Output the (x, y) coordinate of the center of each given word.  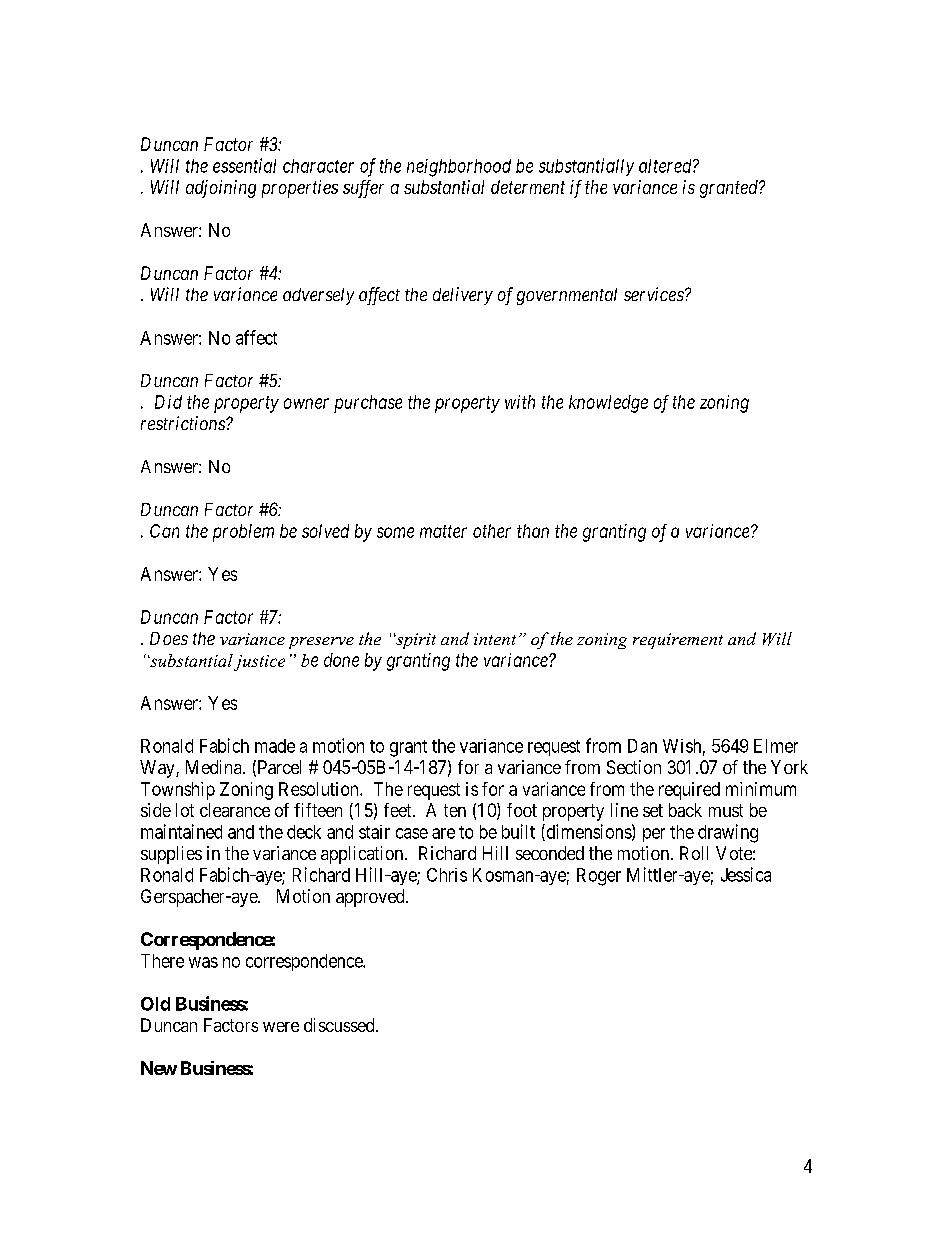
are (443, 833)
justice (259, 663)
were (281, 1027)
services (655, 294)
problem (243, 533)
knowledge (608, 404)
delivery (463, 296)
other (492, 531)
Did (168, 402)
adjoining (221, 189)
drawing (728, 833)
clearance (235, 810)
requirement (678, 641)
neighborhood (459, 168)
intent (495, 639)
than (533, 531)
